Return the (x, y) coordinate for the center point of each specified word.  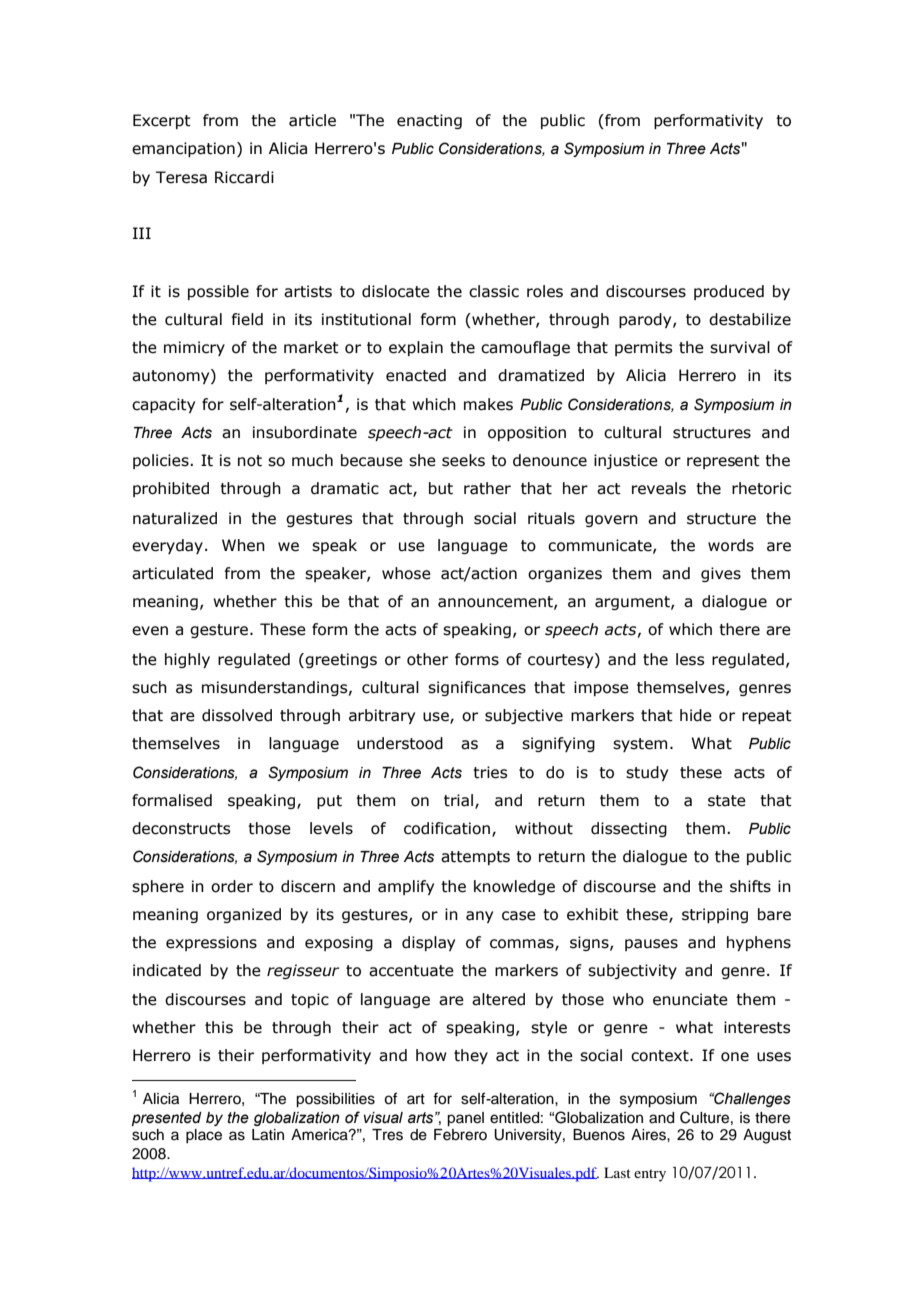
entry (650, 1175)
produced (729, 292)
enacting (429, 121)
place (204, 1136)
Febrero (460, 1135)
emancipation (183, 149)
